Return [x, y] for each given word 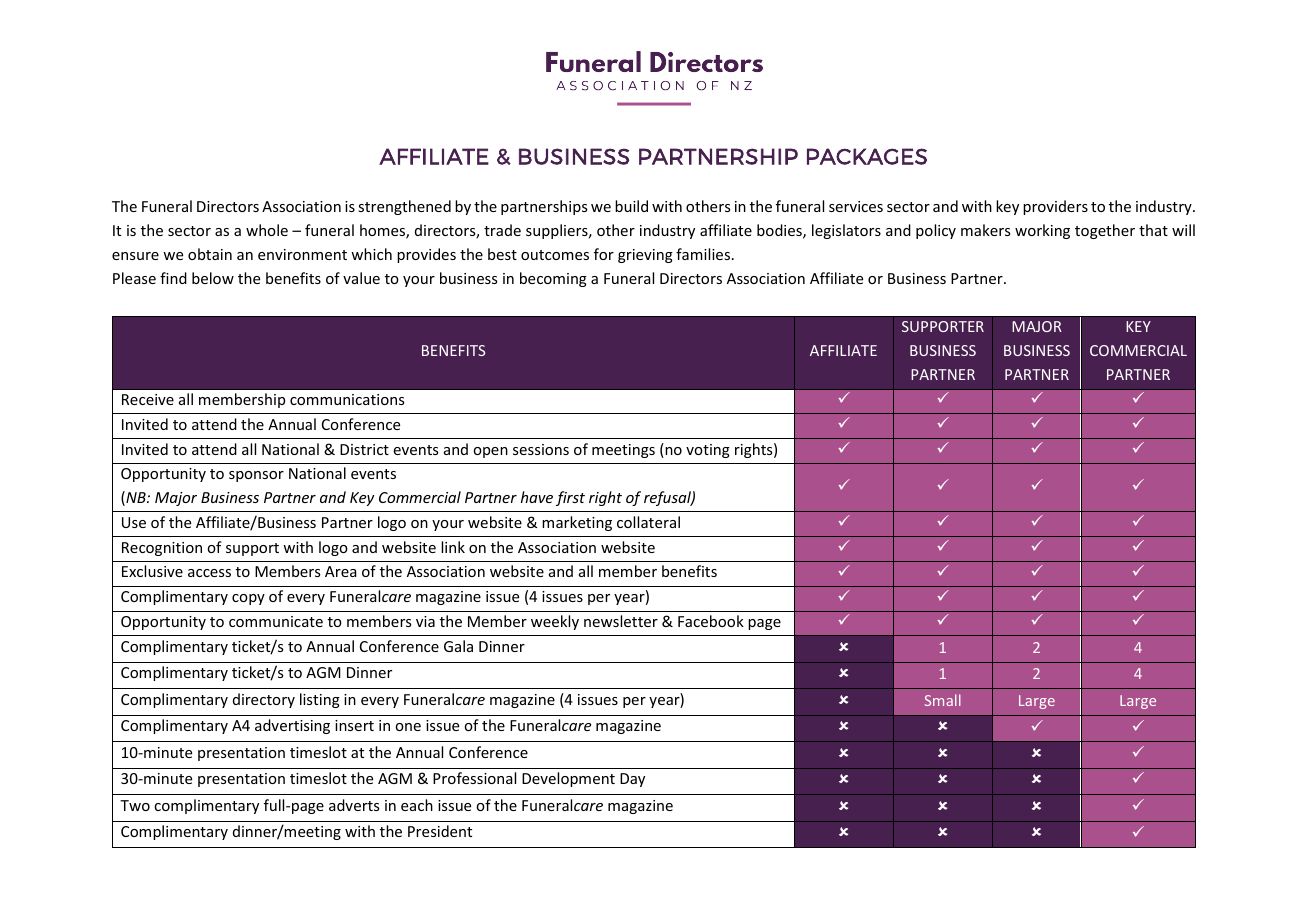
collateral [648, 522]
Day [632, 780]
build [631, 206]
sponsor [256, 476]
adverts [354, 805]
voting [708, 451]
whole [267, 230]
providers [1055, 207]
